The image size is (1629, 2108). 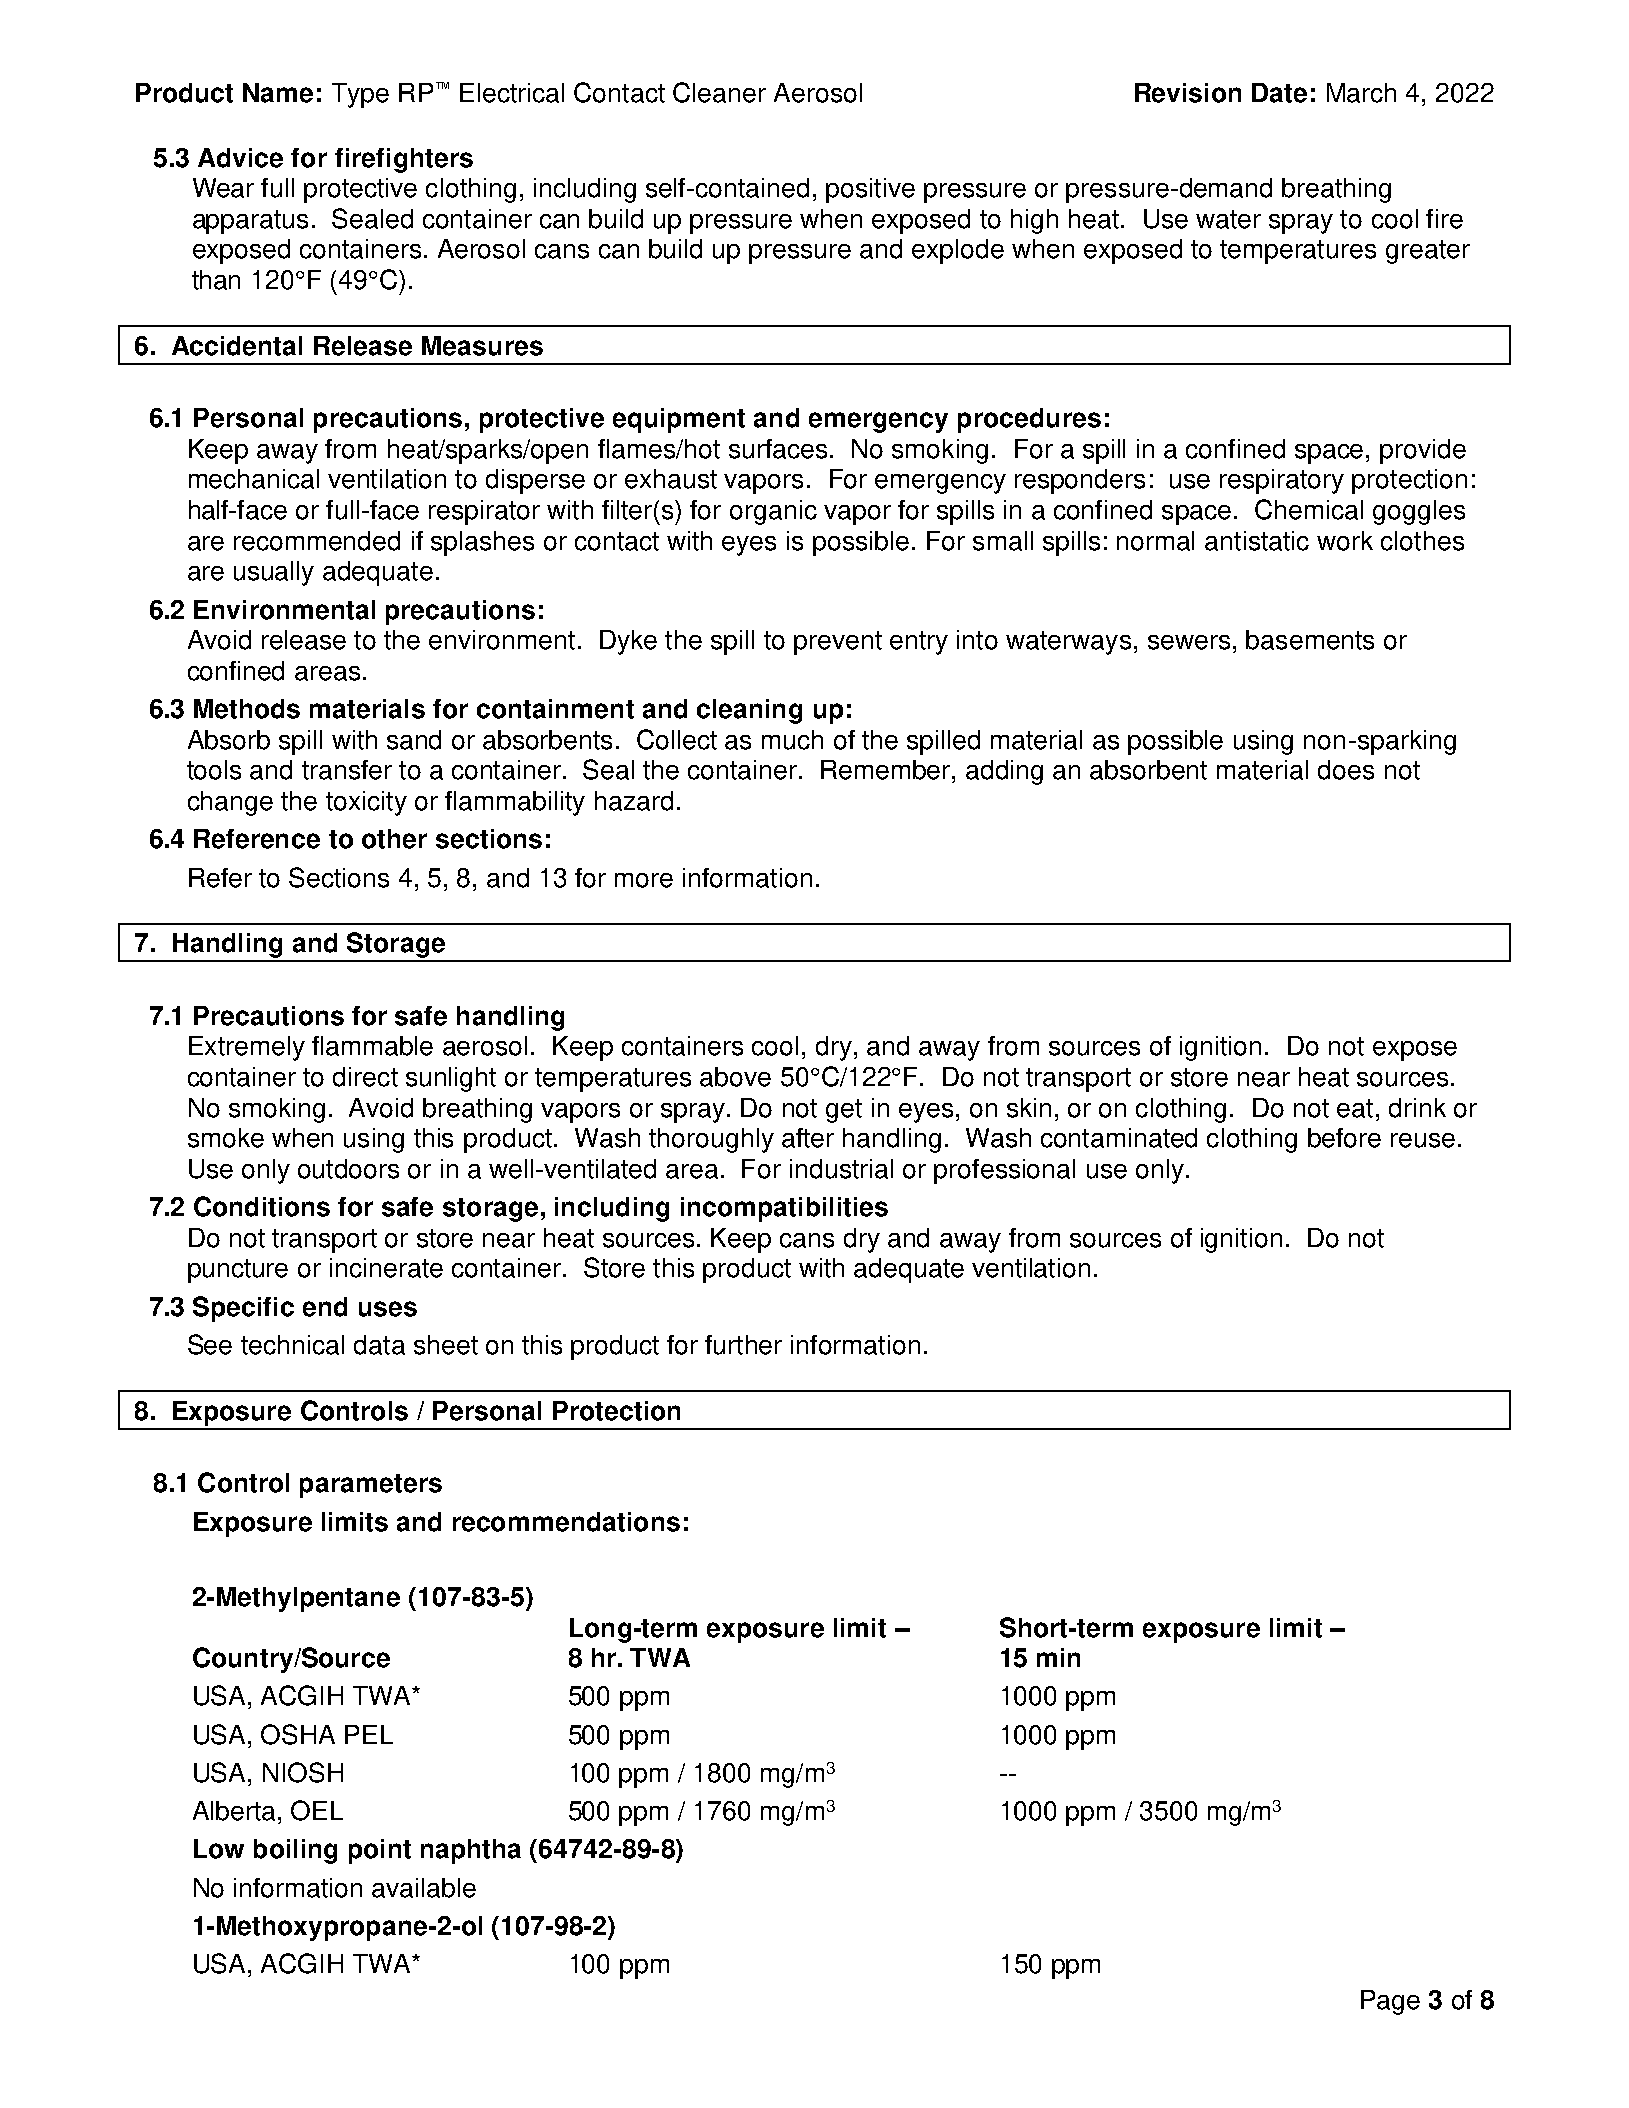 I want to click on positive, so click(x=870, y=190).
